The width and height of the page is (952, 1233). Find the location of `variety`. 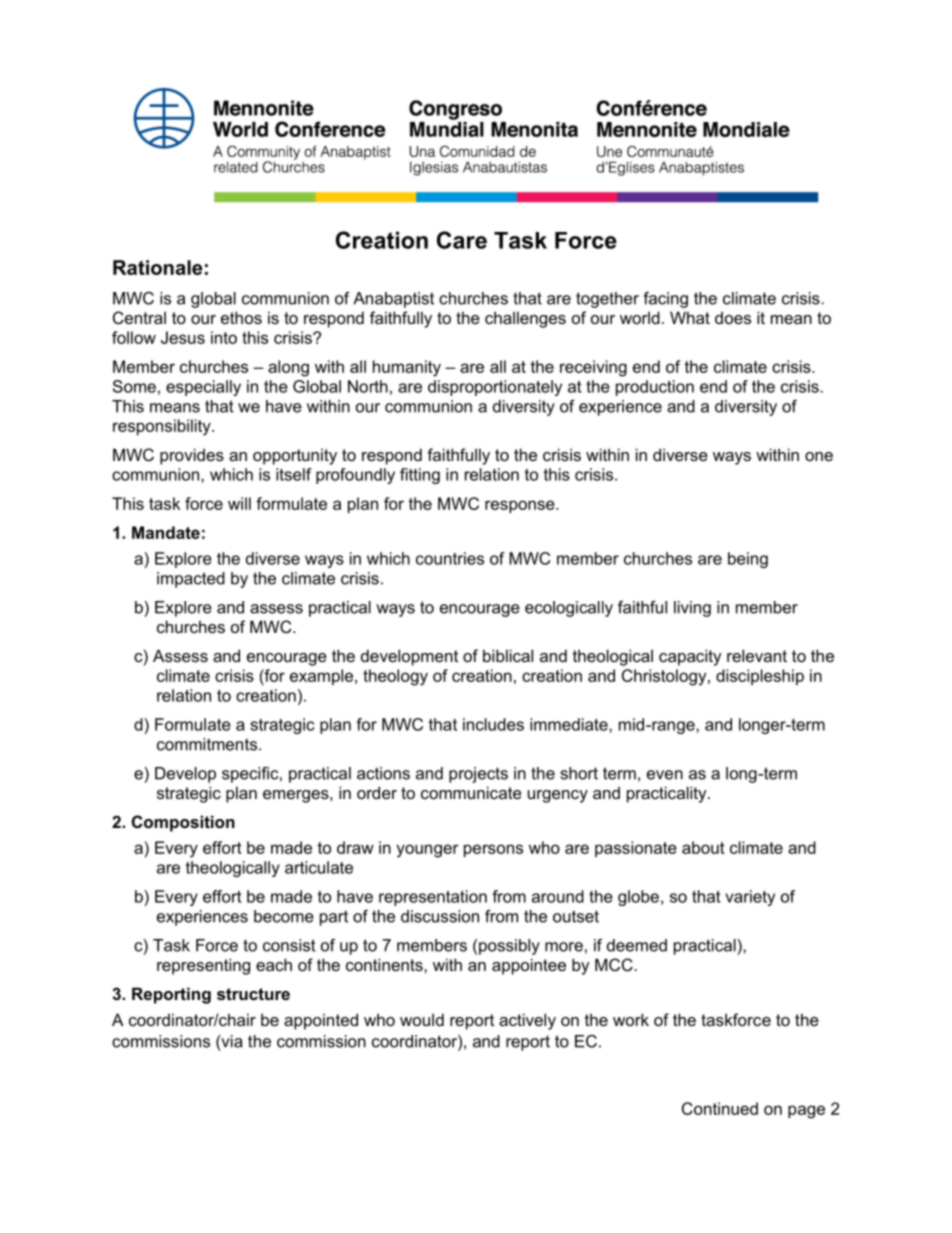

variety is located at coordinates (750, 898).
